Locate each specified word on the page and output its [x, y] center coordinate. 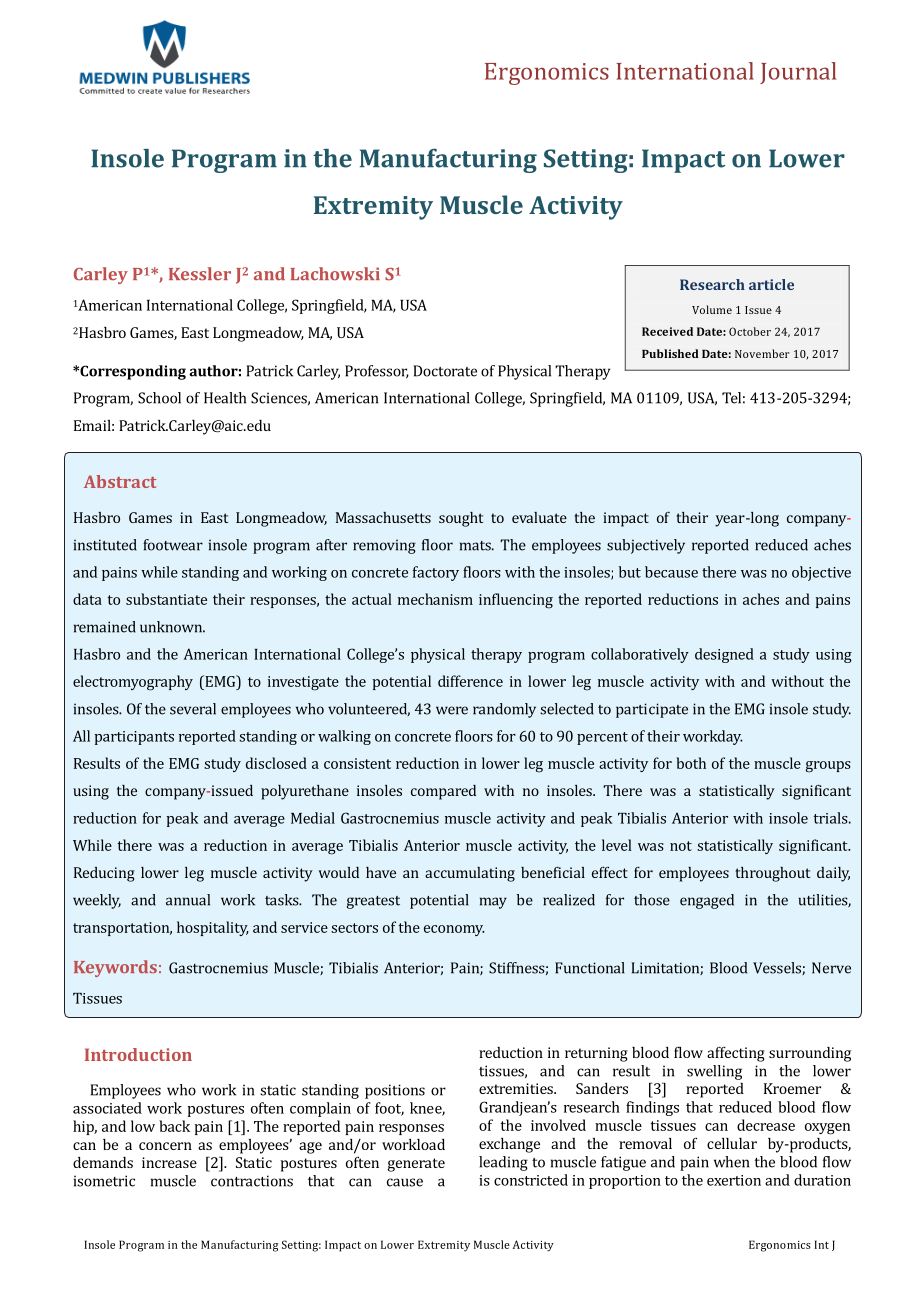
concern [165, 1146]
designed [724, 655]
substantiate [166, 599]
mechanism [435, 599]
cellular [732, 1143]
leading [503, 1163]
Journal [798, 73]
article [771, 284]
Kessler [200, 274]
